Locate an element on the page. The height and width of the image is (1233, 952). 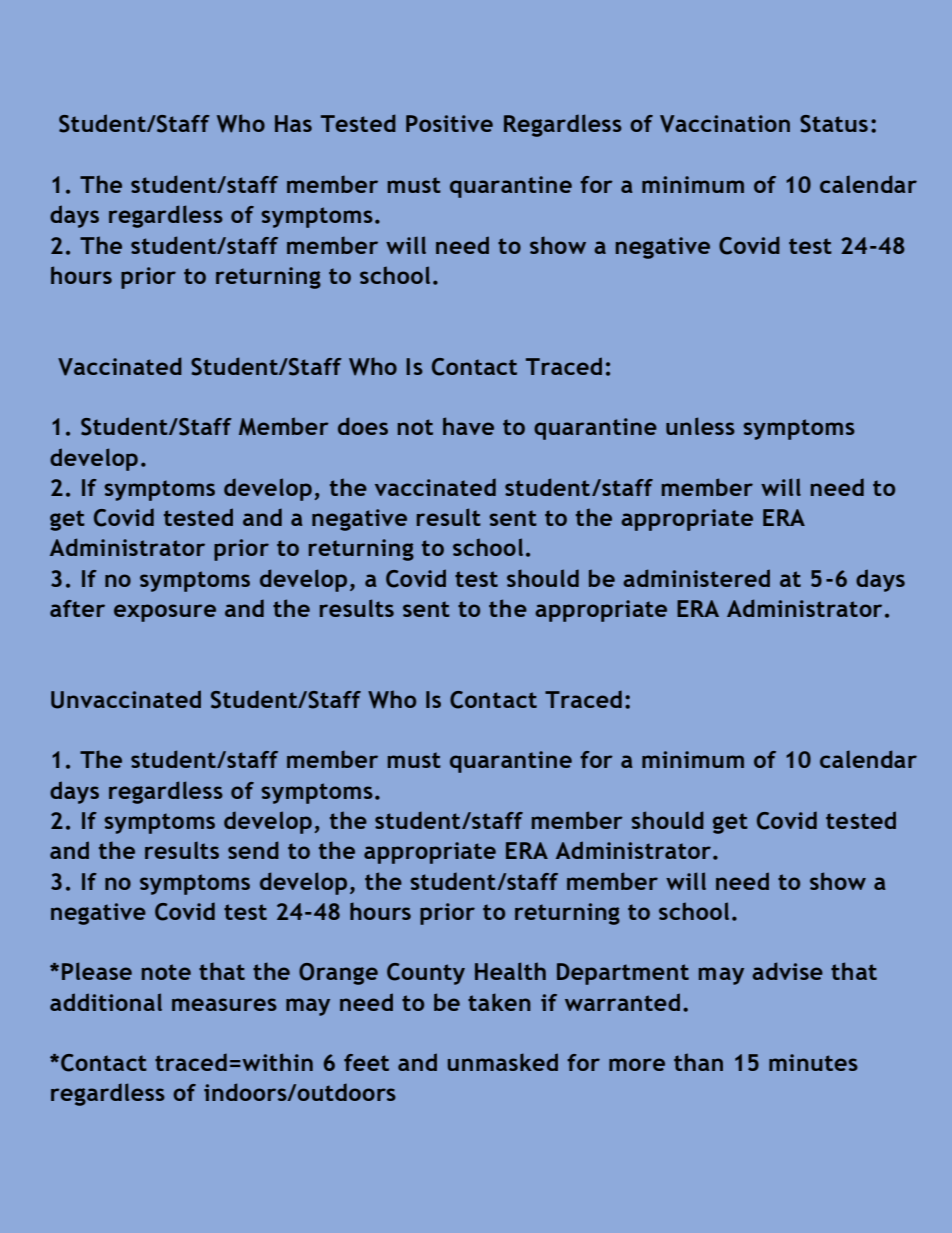
does is located at coordinates (363, 426).
